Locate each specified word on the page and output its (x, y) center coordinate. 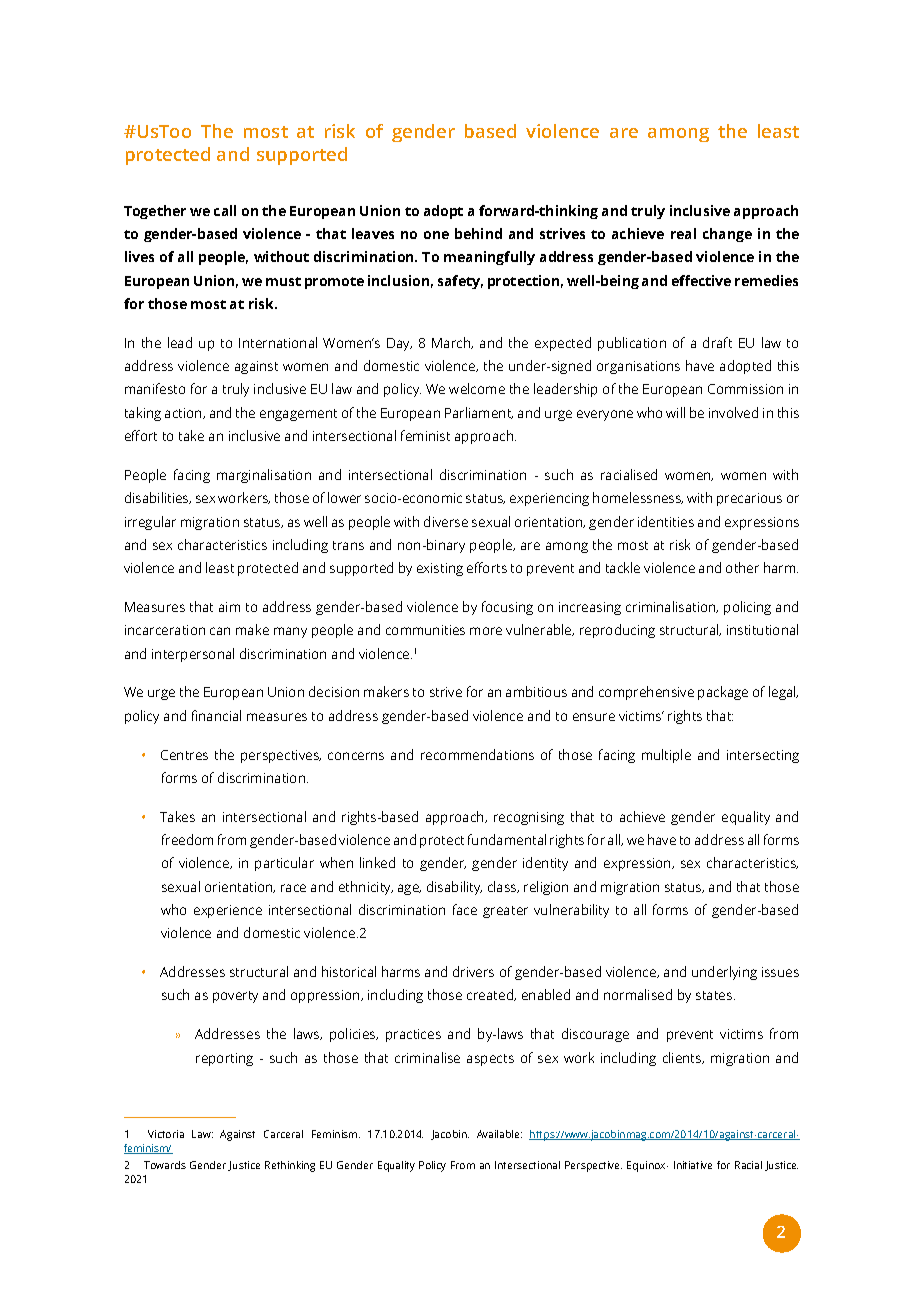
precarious (749, 499)
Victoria (166, 1134)
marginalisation (264, 476)
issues (780, 972)
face (465, 909)
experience (228, 911)
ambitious (536, 691)
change (727, 235)
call (225, 210)
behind (478, 233)
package (723, 693)
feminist (425, 435)
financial (216, 715)
